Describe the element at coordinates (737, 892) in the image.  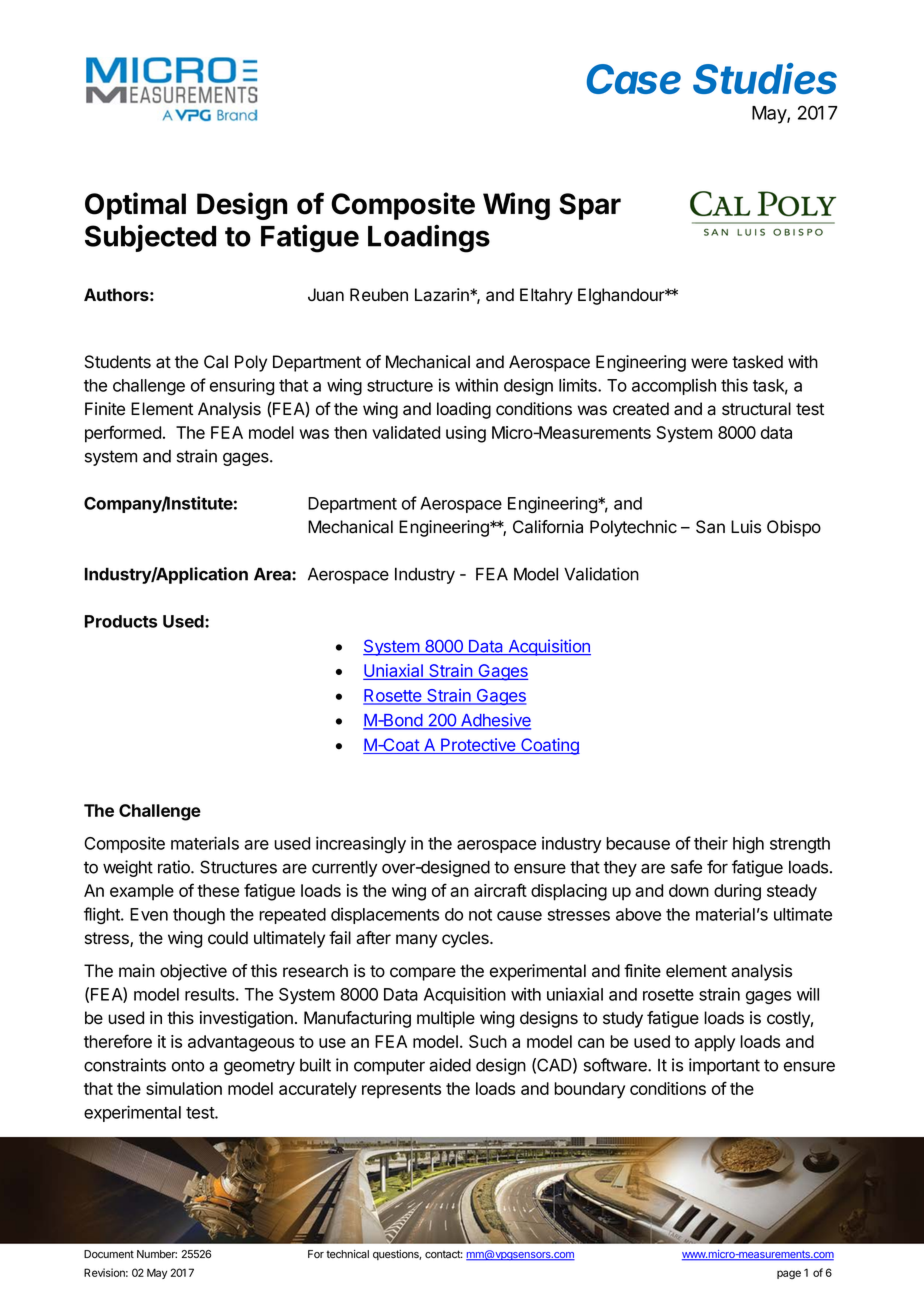
I see `during` at that location.
